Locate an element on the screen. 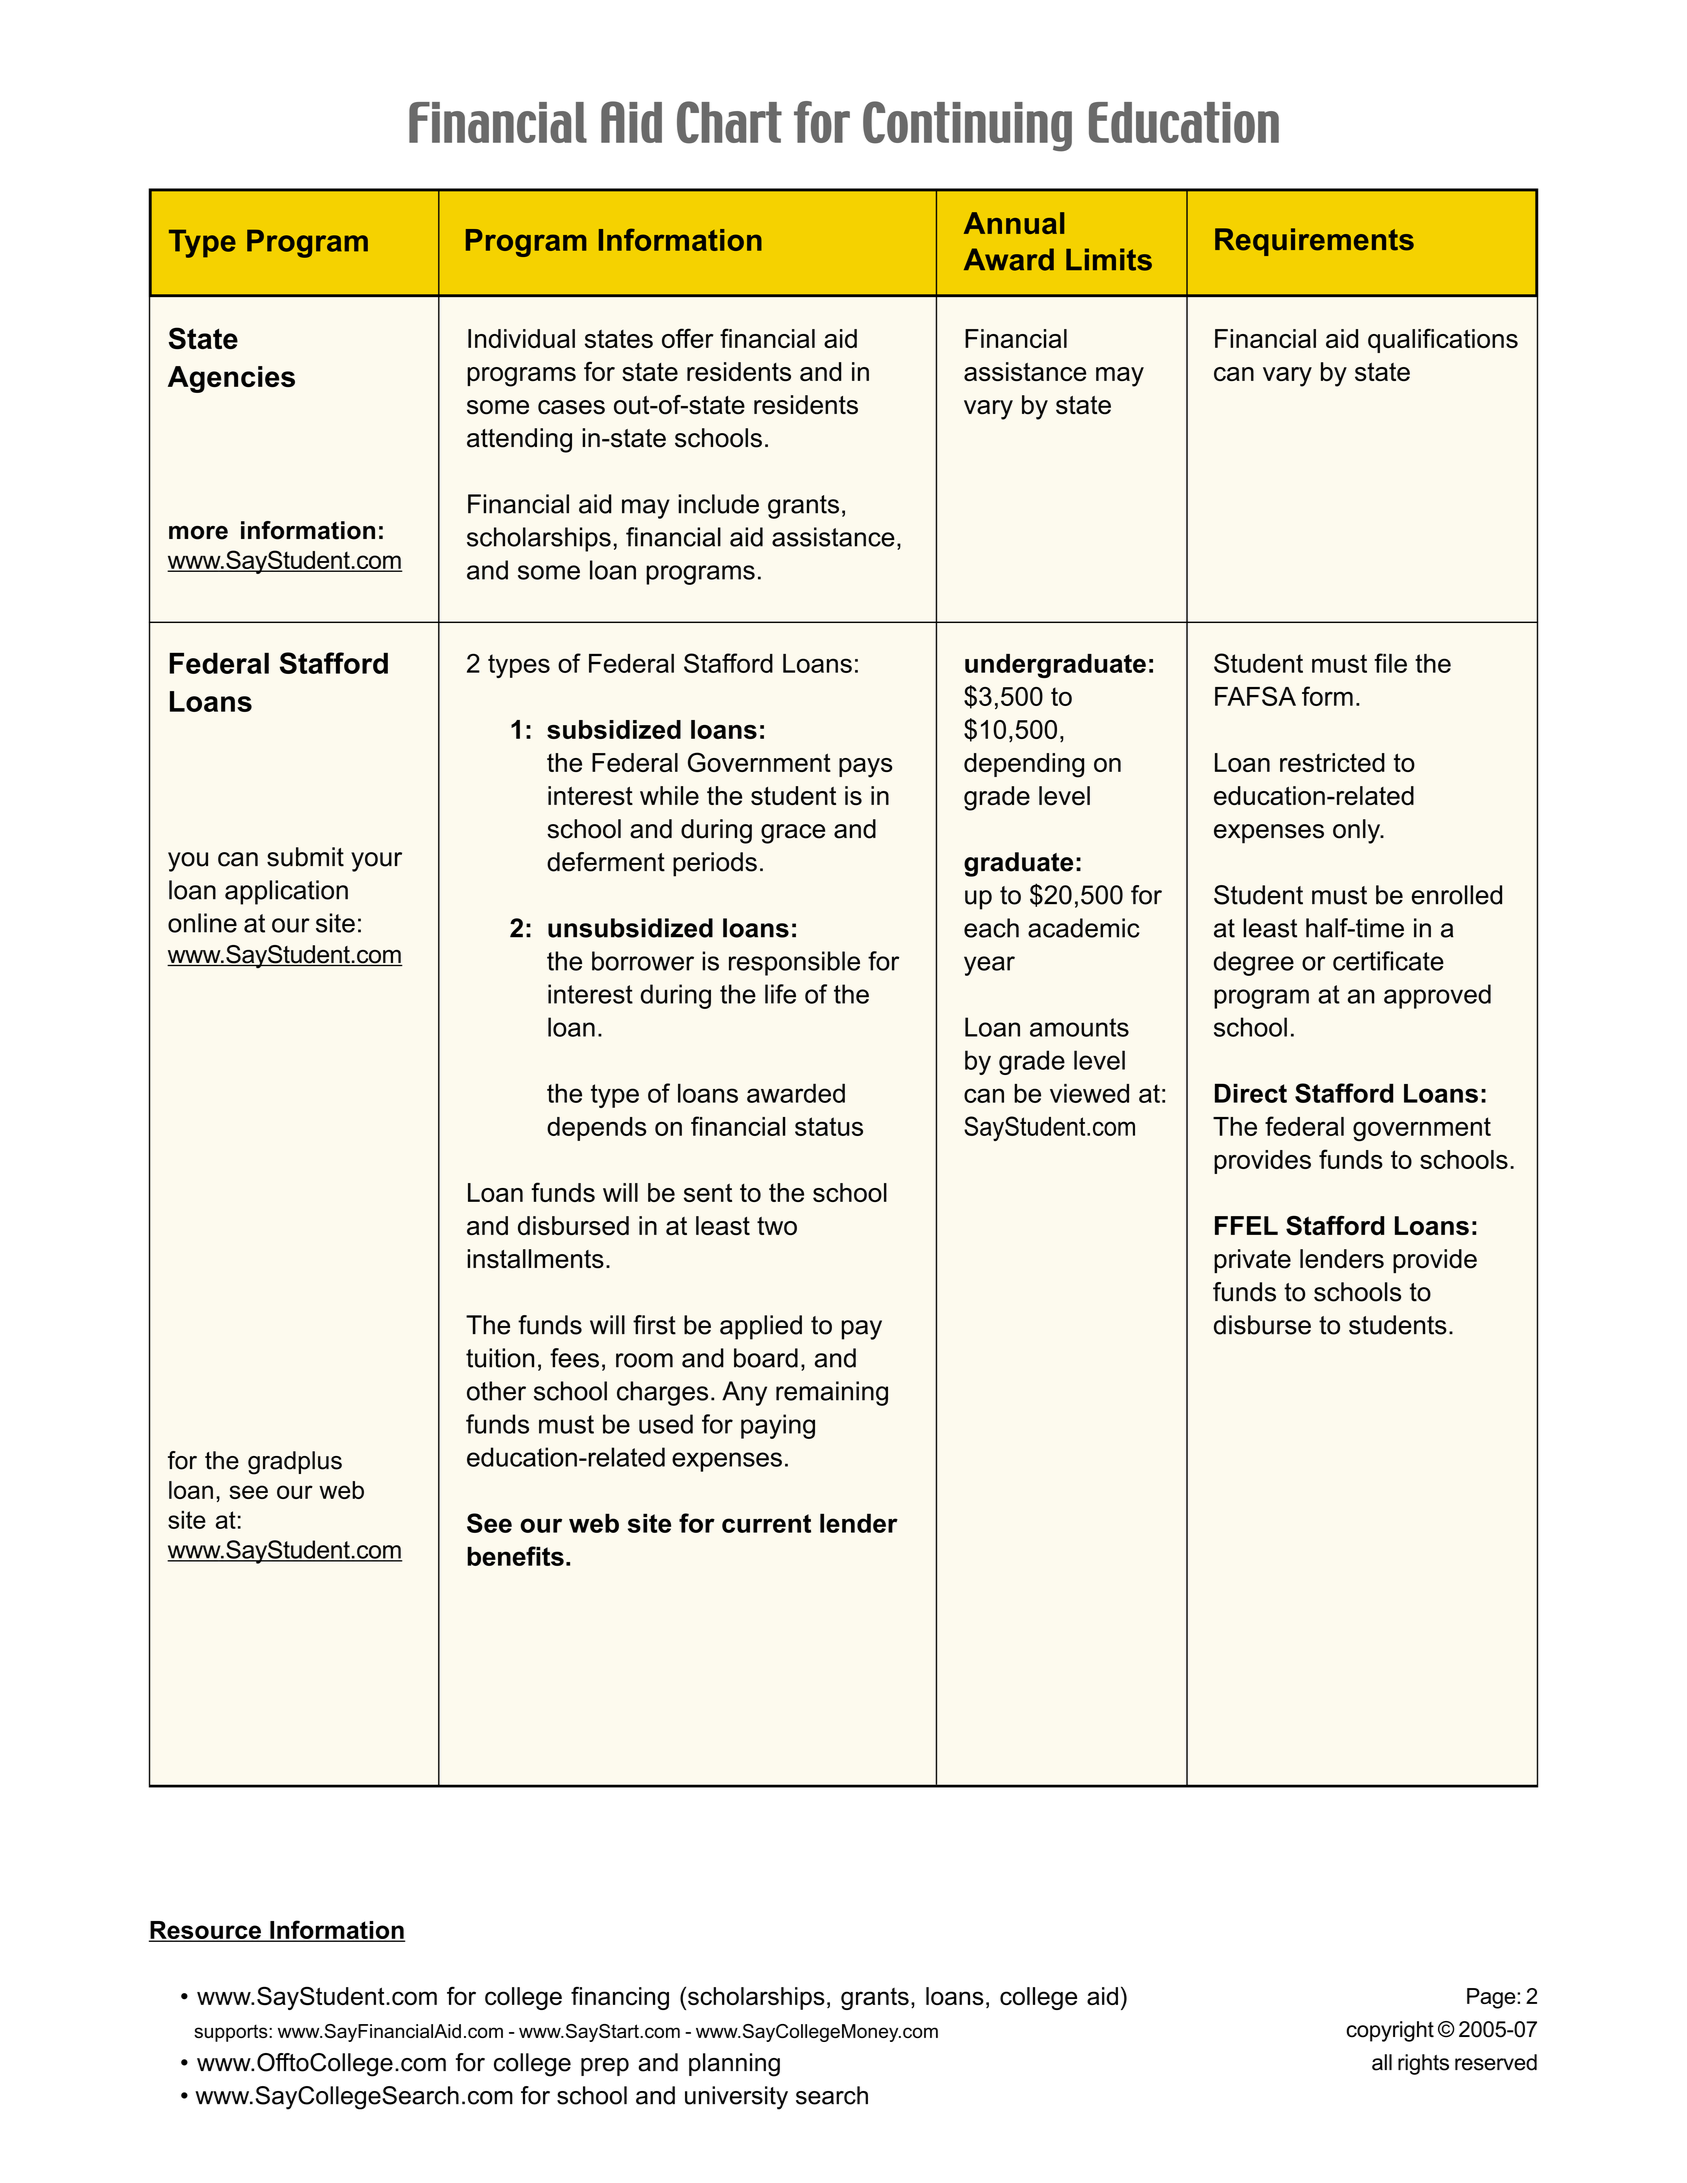 The width and height of the screenshot is (1687, 2183). planning is located at coordinates (734, 2065).
